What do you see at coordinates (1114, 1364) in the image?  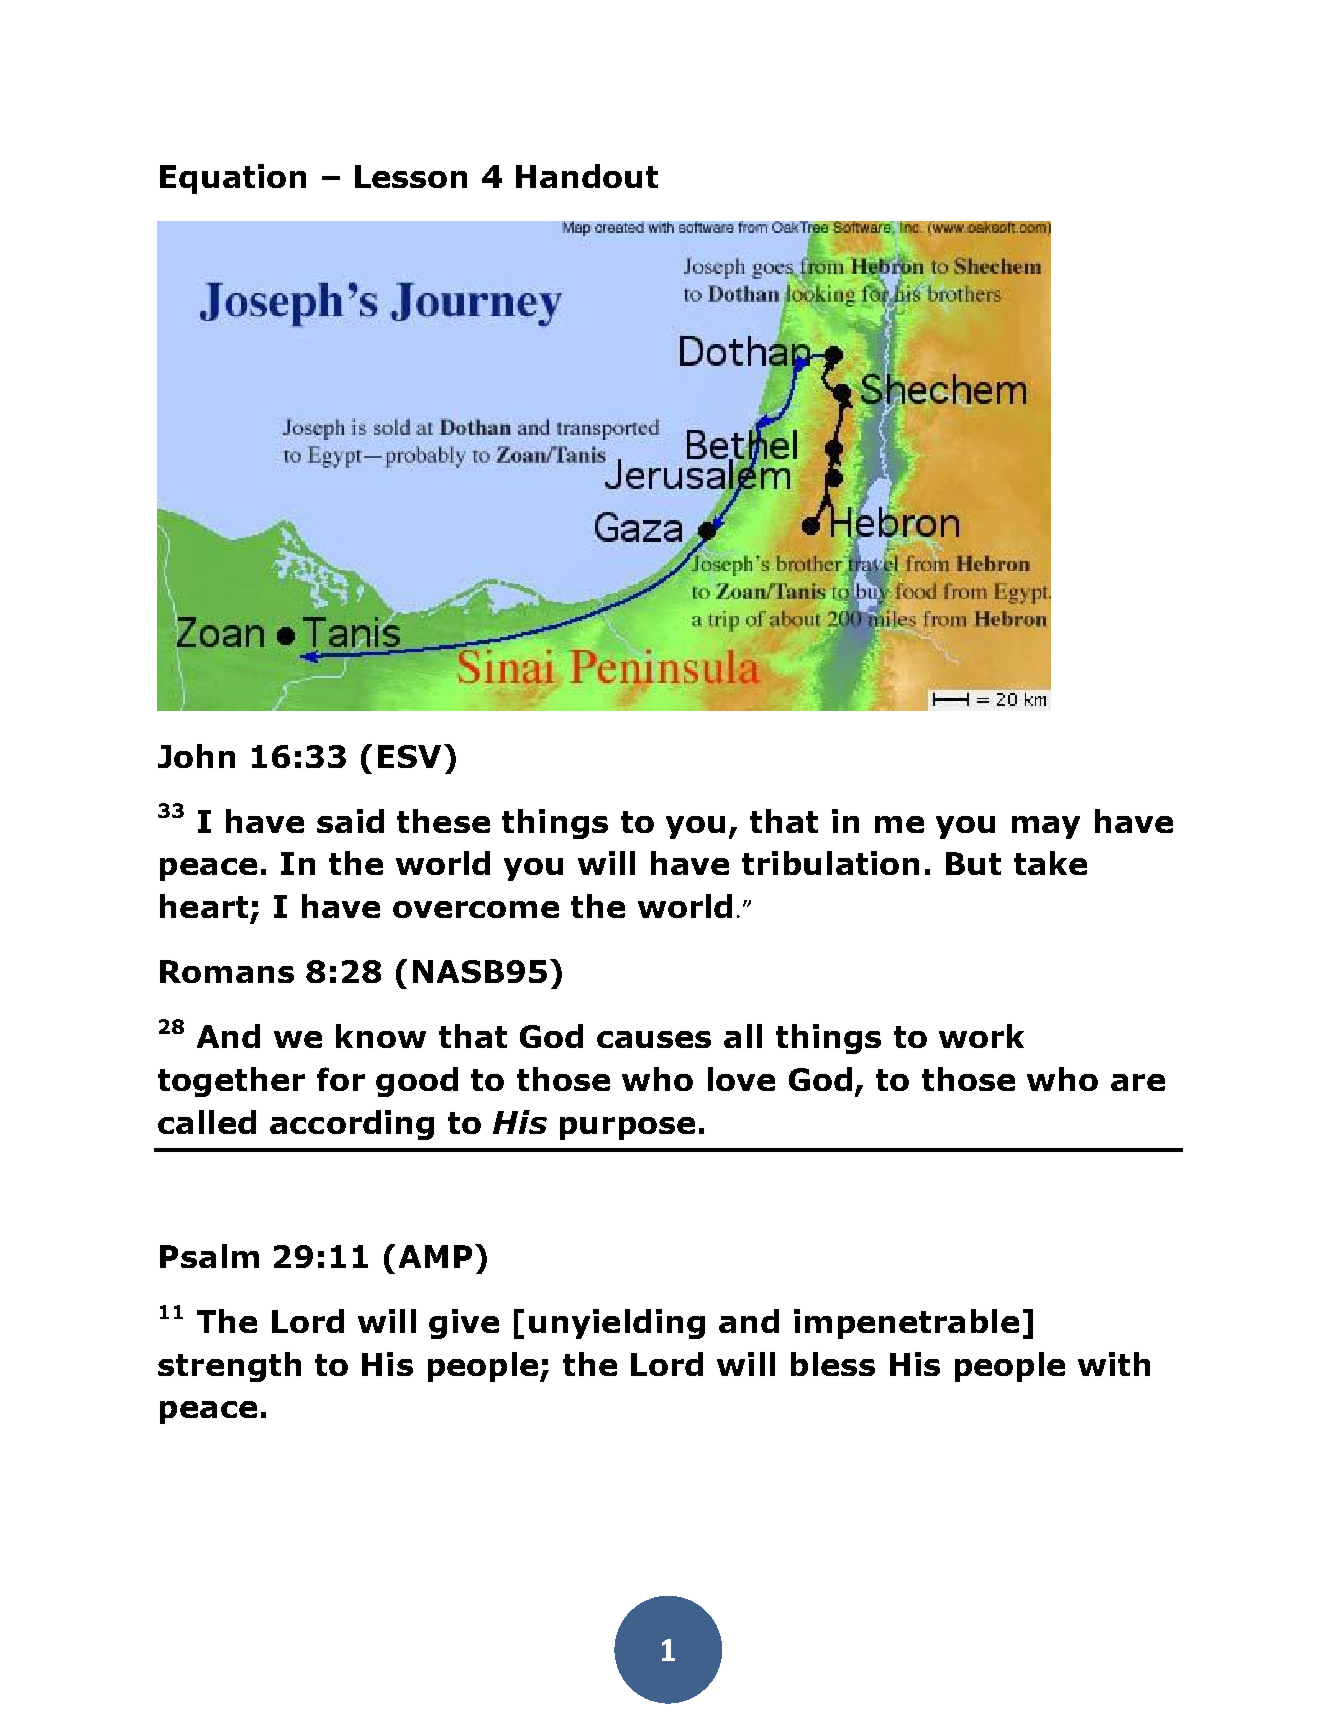 I see `with` at bounding box center [1114, 1364].
